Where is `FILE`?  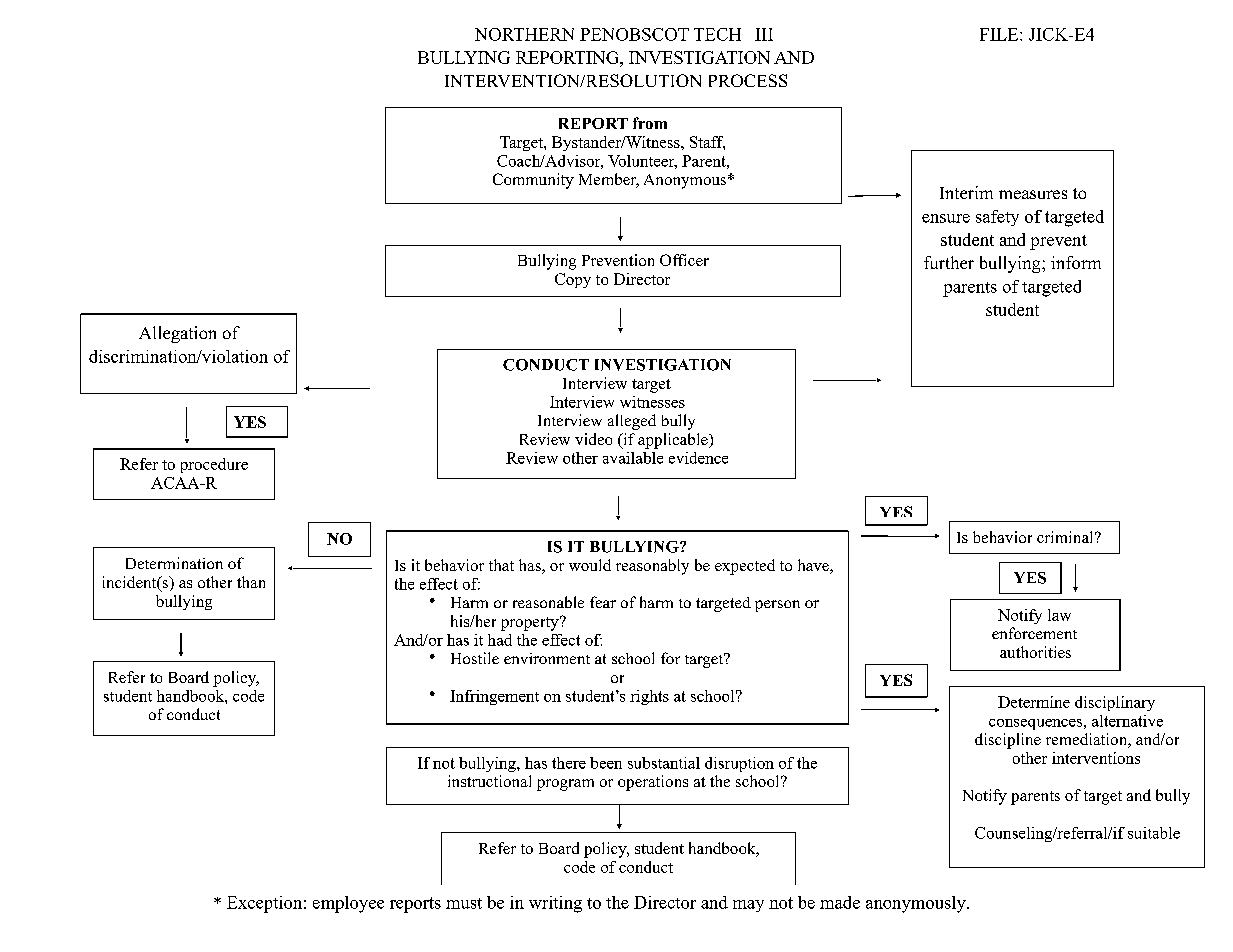
FILE is located at coordinates (1000, 34).
